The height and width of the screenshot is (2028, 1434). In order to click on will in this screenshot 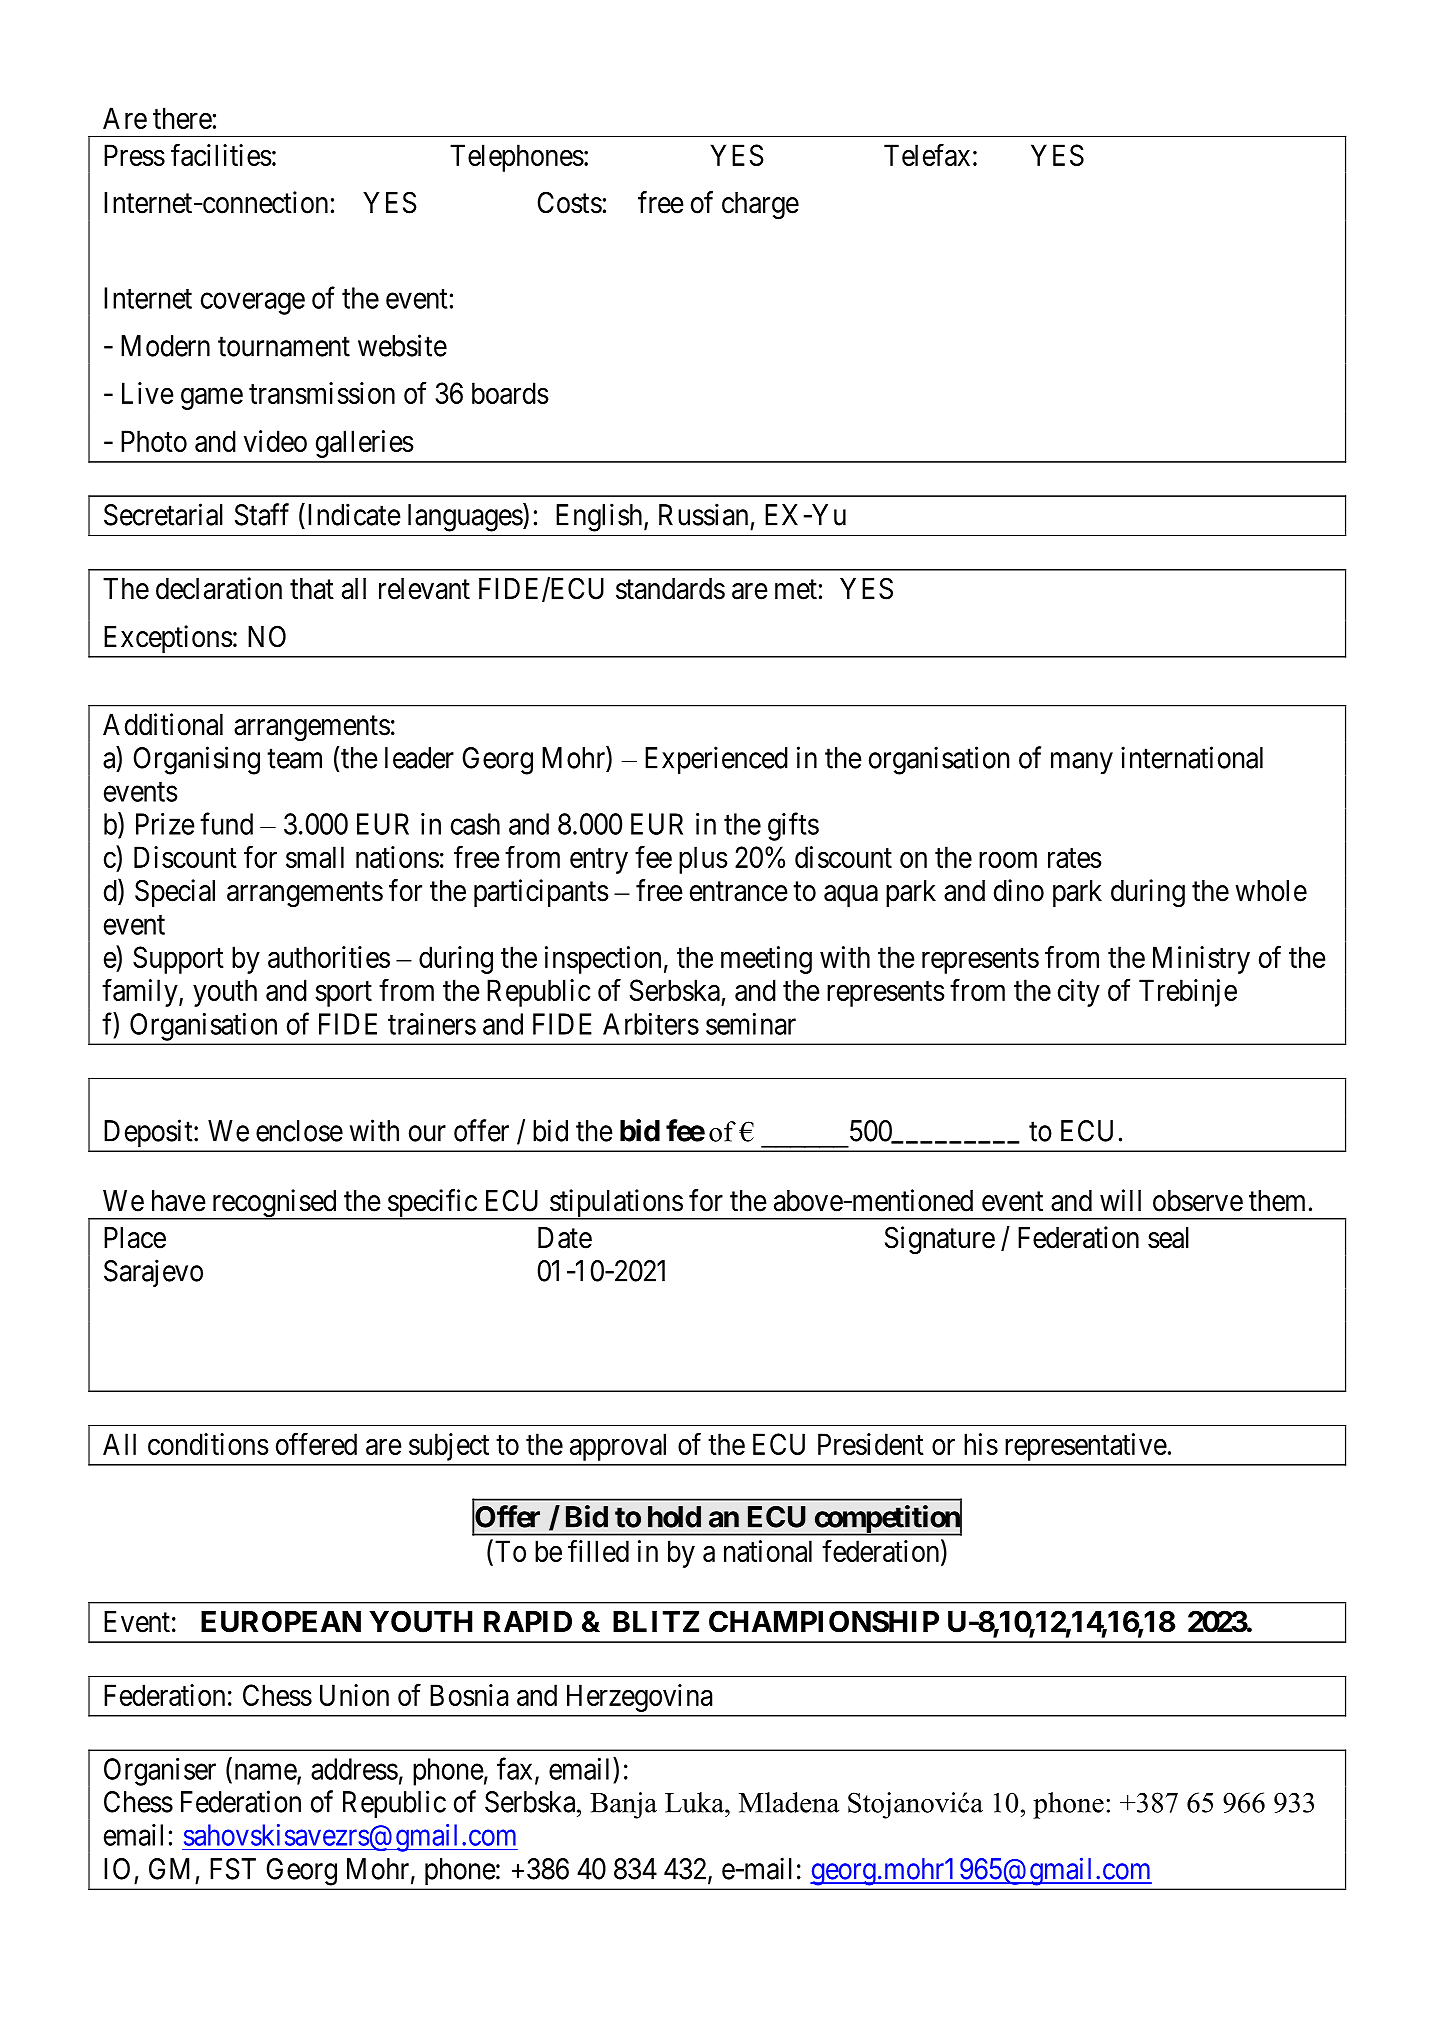, I will do `click(1120, 1200)`.
